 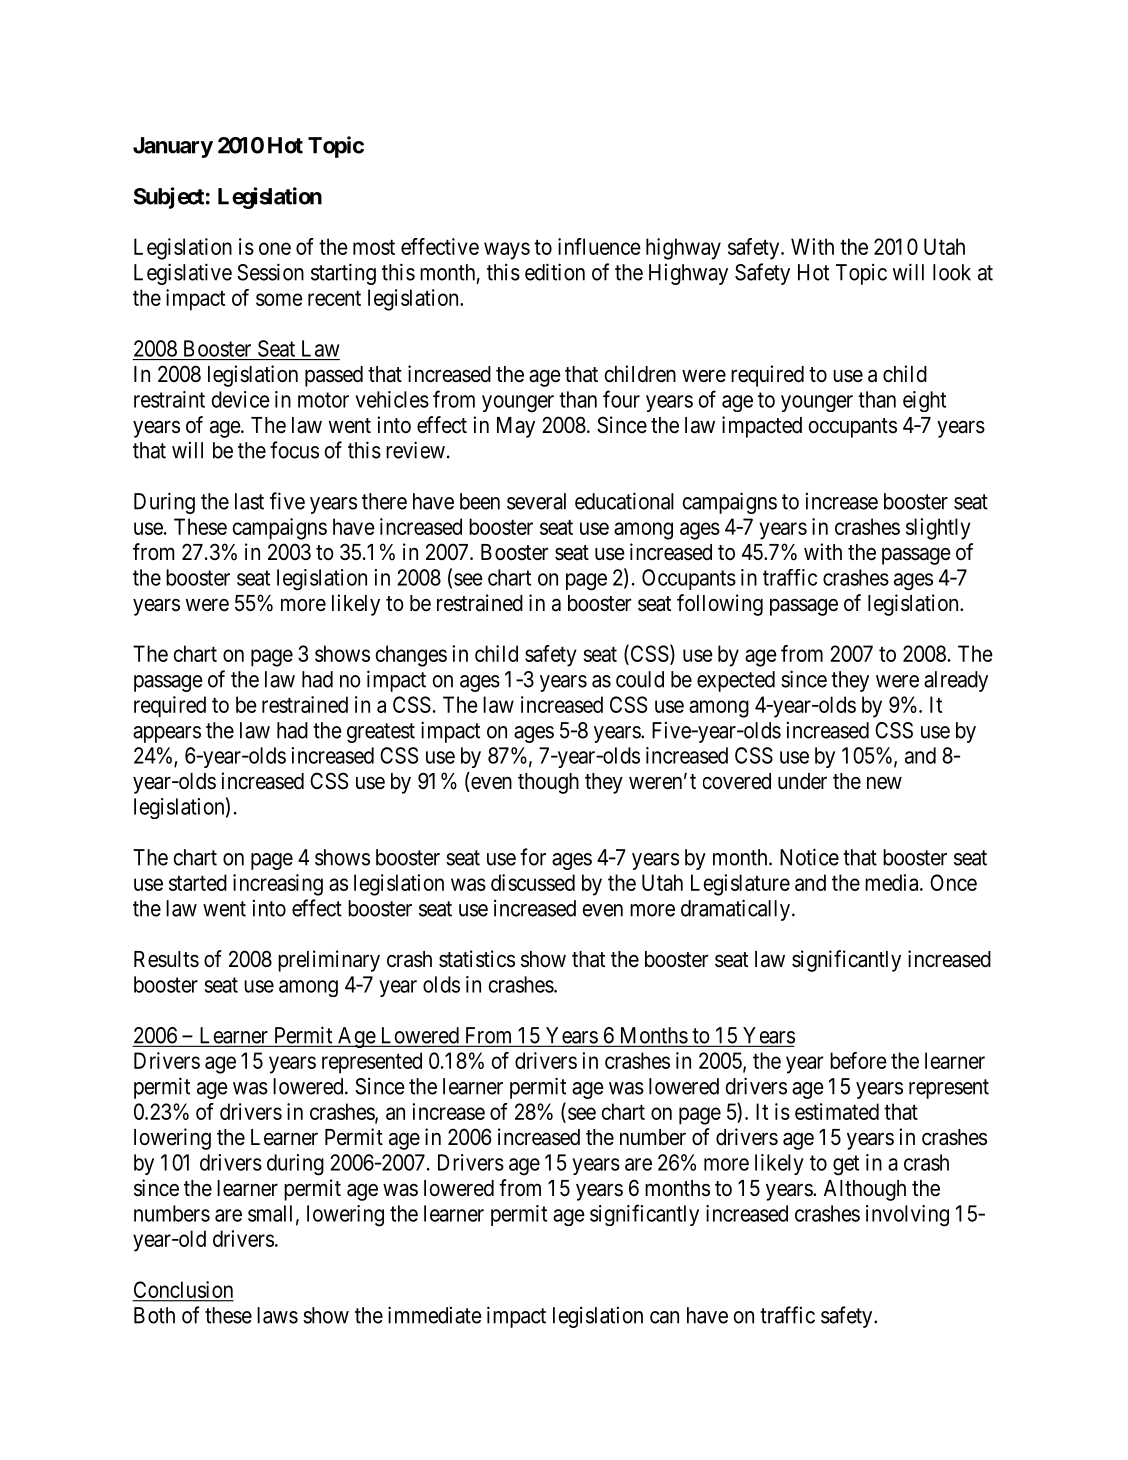 What do you see at coordinates (154, 1315) in the screenshot?
I see `Both` at bounding box center [154, 1315].
